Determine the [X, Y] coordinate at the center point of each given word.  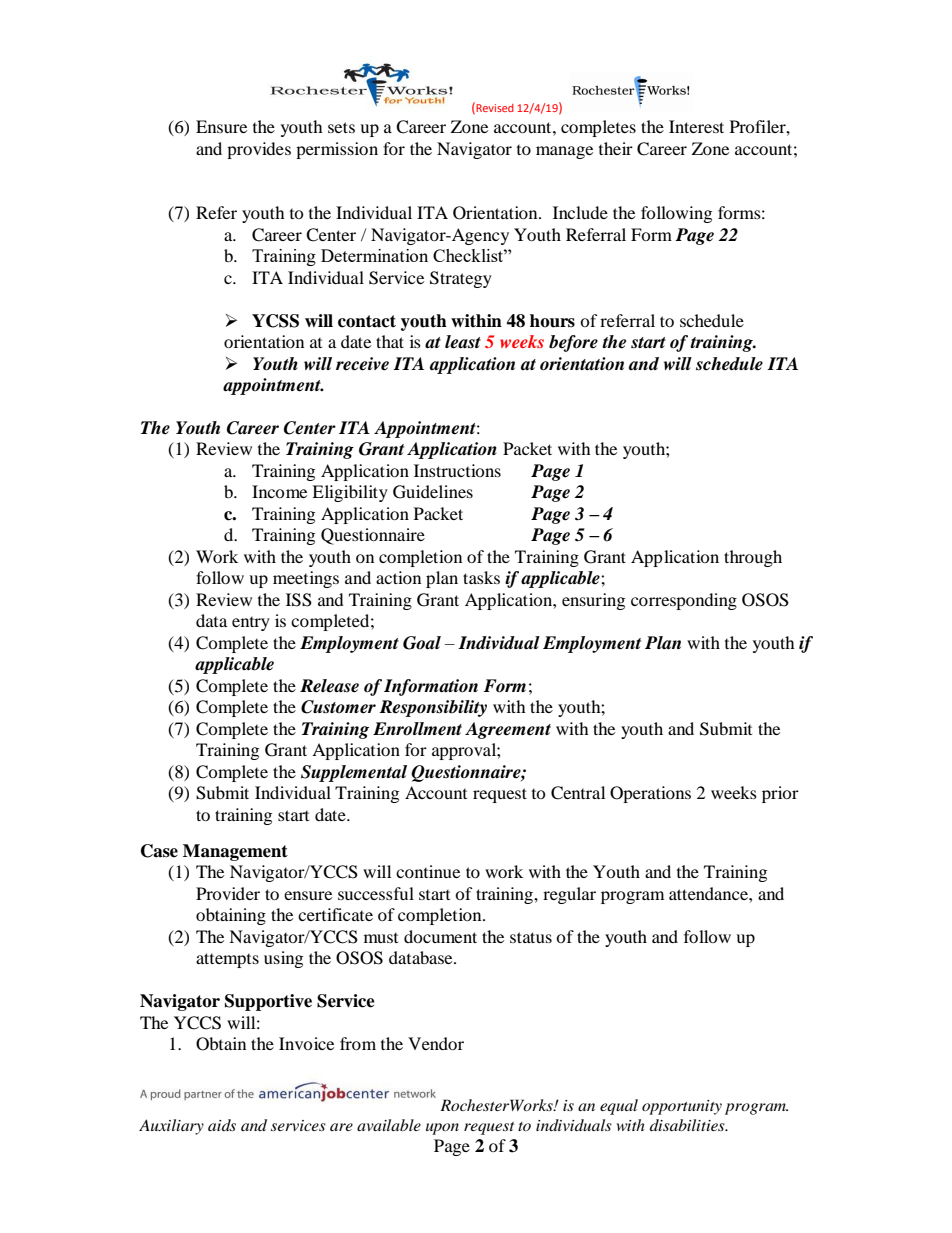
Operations [650, 794]
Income [279, 491]
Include [580, 212]
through [753, 558]
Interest [696, 126]
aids [222, 1125]
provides [259, 150]
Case [159, 851]
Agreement [508, 730]
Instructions [457, 470]
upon [442, 1129]
